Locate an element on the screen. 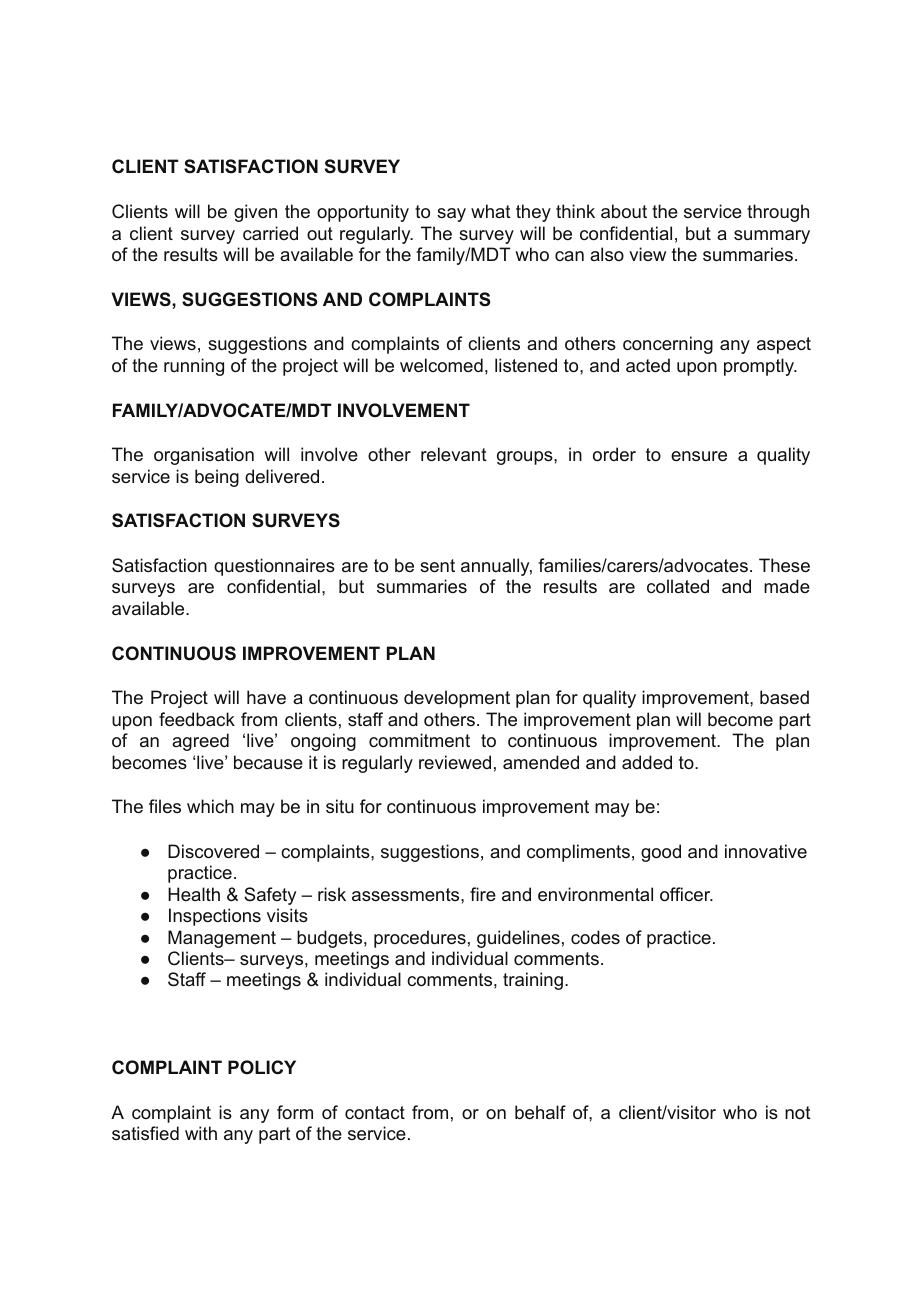 The width and height of the screenshot is (924, 1307). behalf is located at coordinates (540, 1112).
